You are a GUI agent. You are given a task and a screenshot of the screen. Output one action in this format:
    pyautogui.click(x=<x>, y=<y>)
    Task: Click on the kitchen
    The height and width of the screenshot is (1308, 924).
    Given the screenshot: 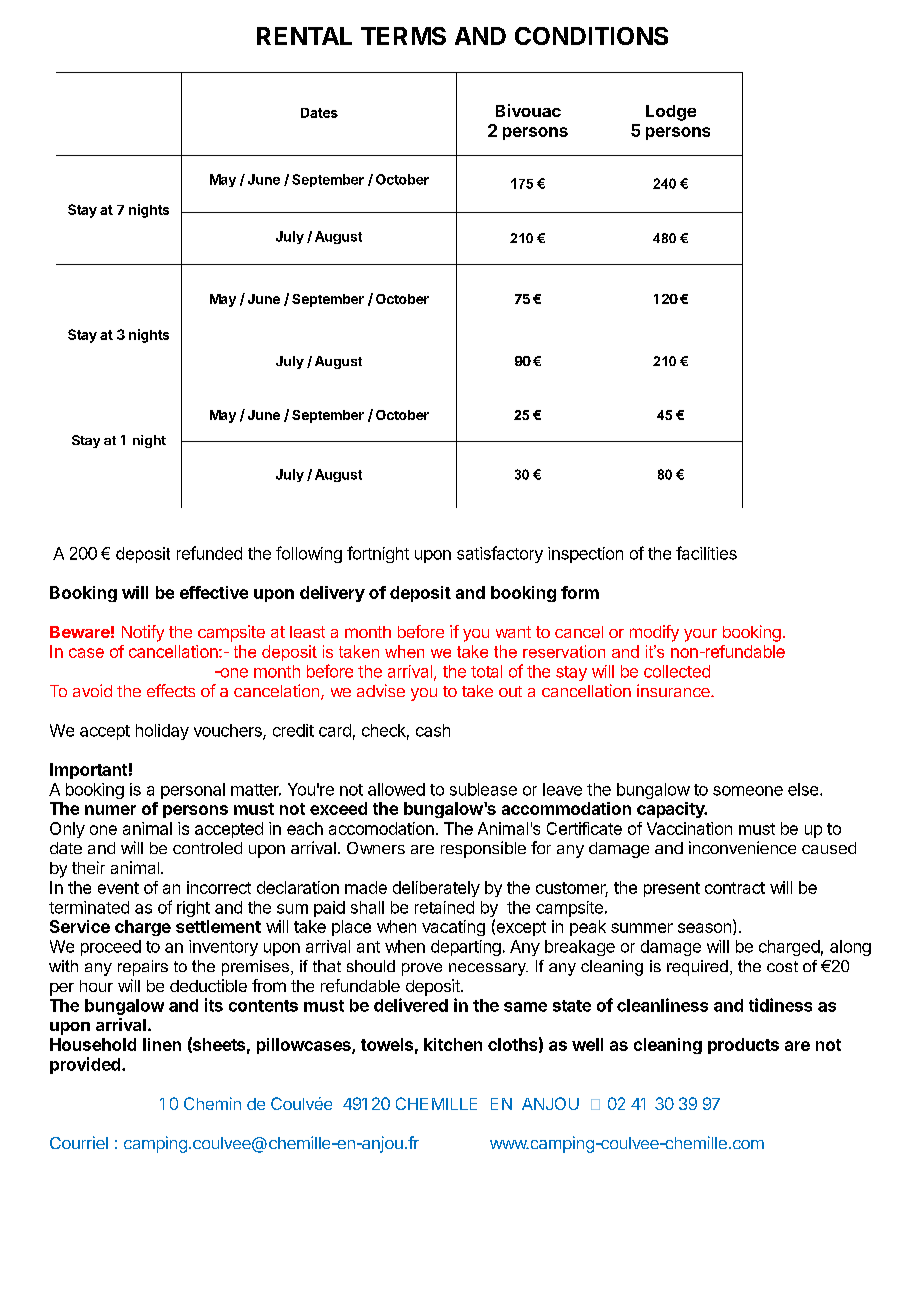 What is the action you would take?
    pyautogui.click(x=453, y=1044)
